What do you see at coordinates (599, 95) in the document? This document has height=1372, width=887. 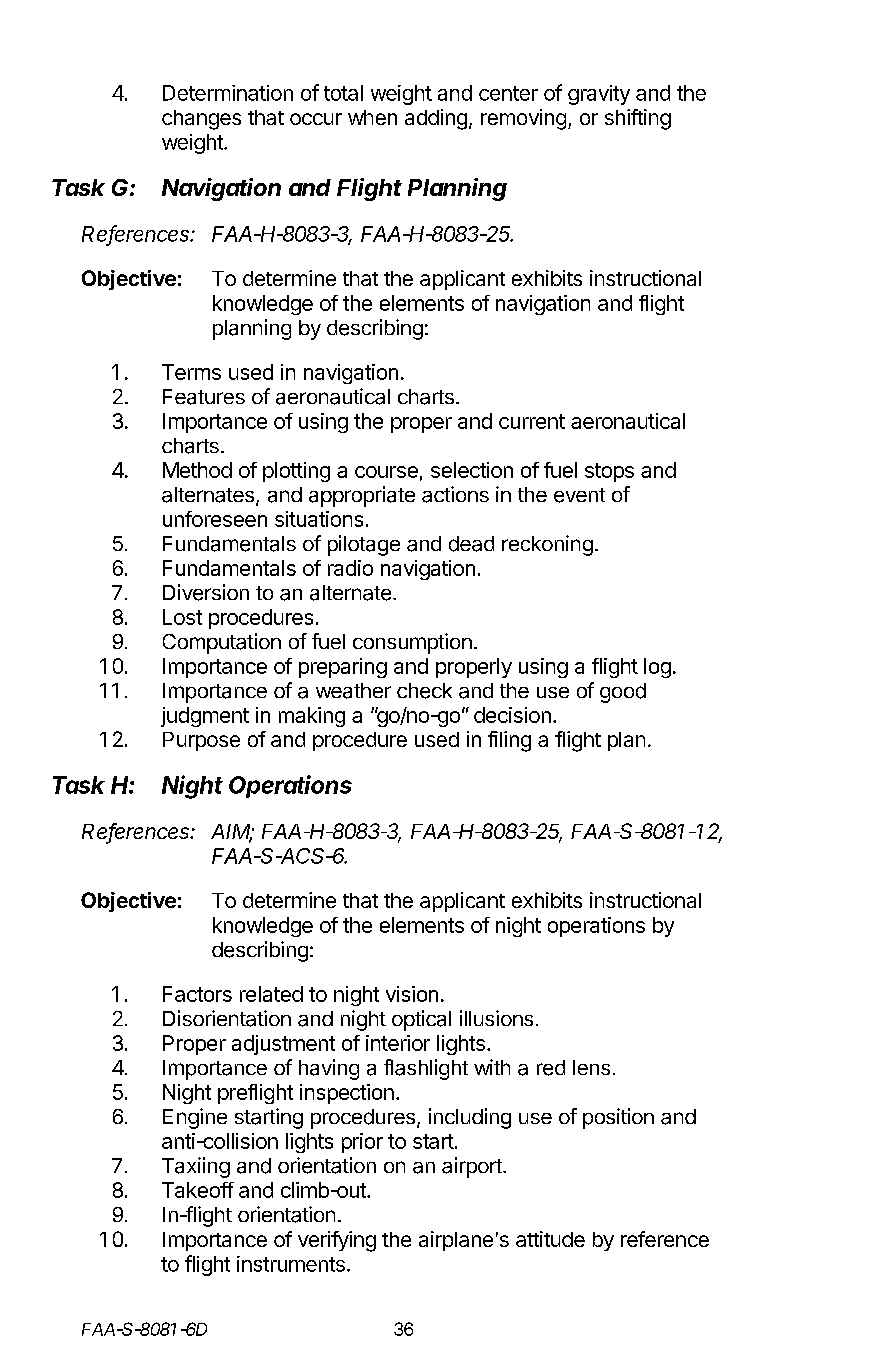 I see `gravity` at bounding box center [599, 95].
